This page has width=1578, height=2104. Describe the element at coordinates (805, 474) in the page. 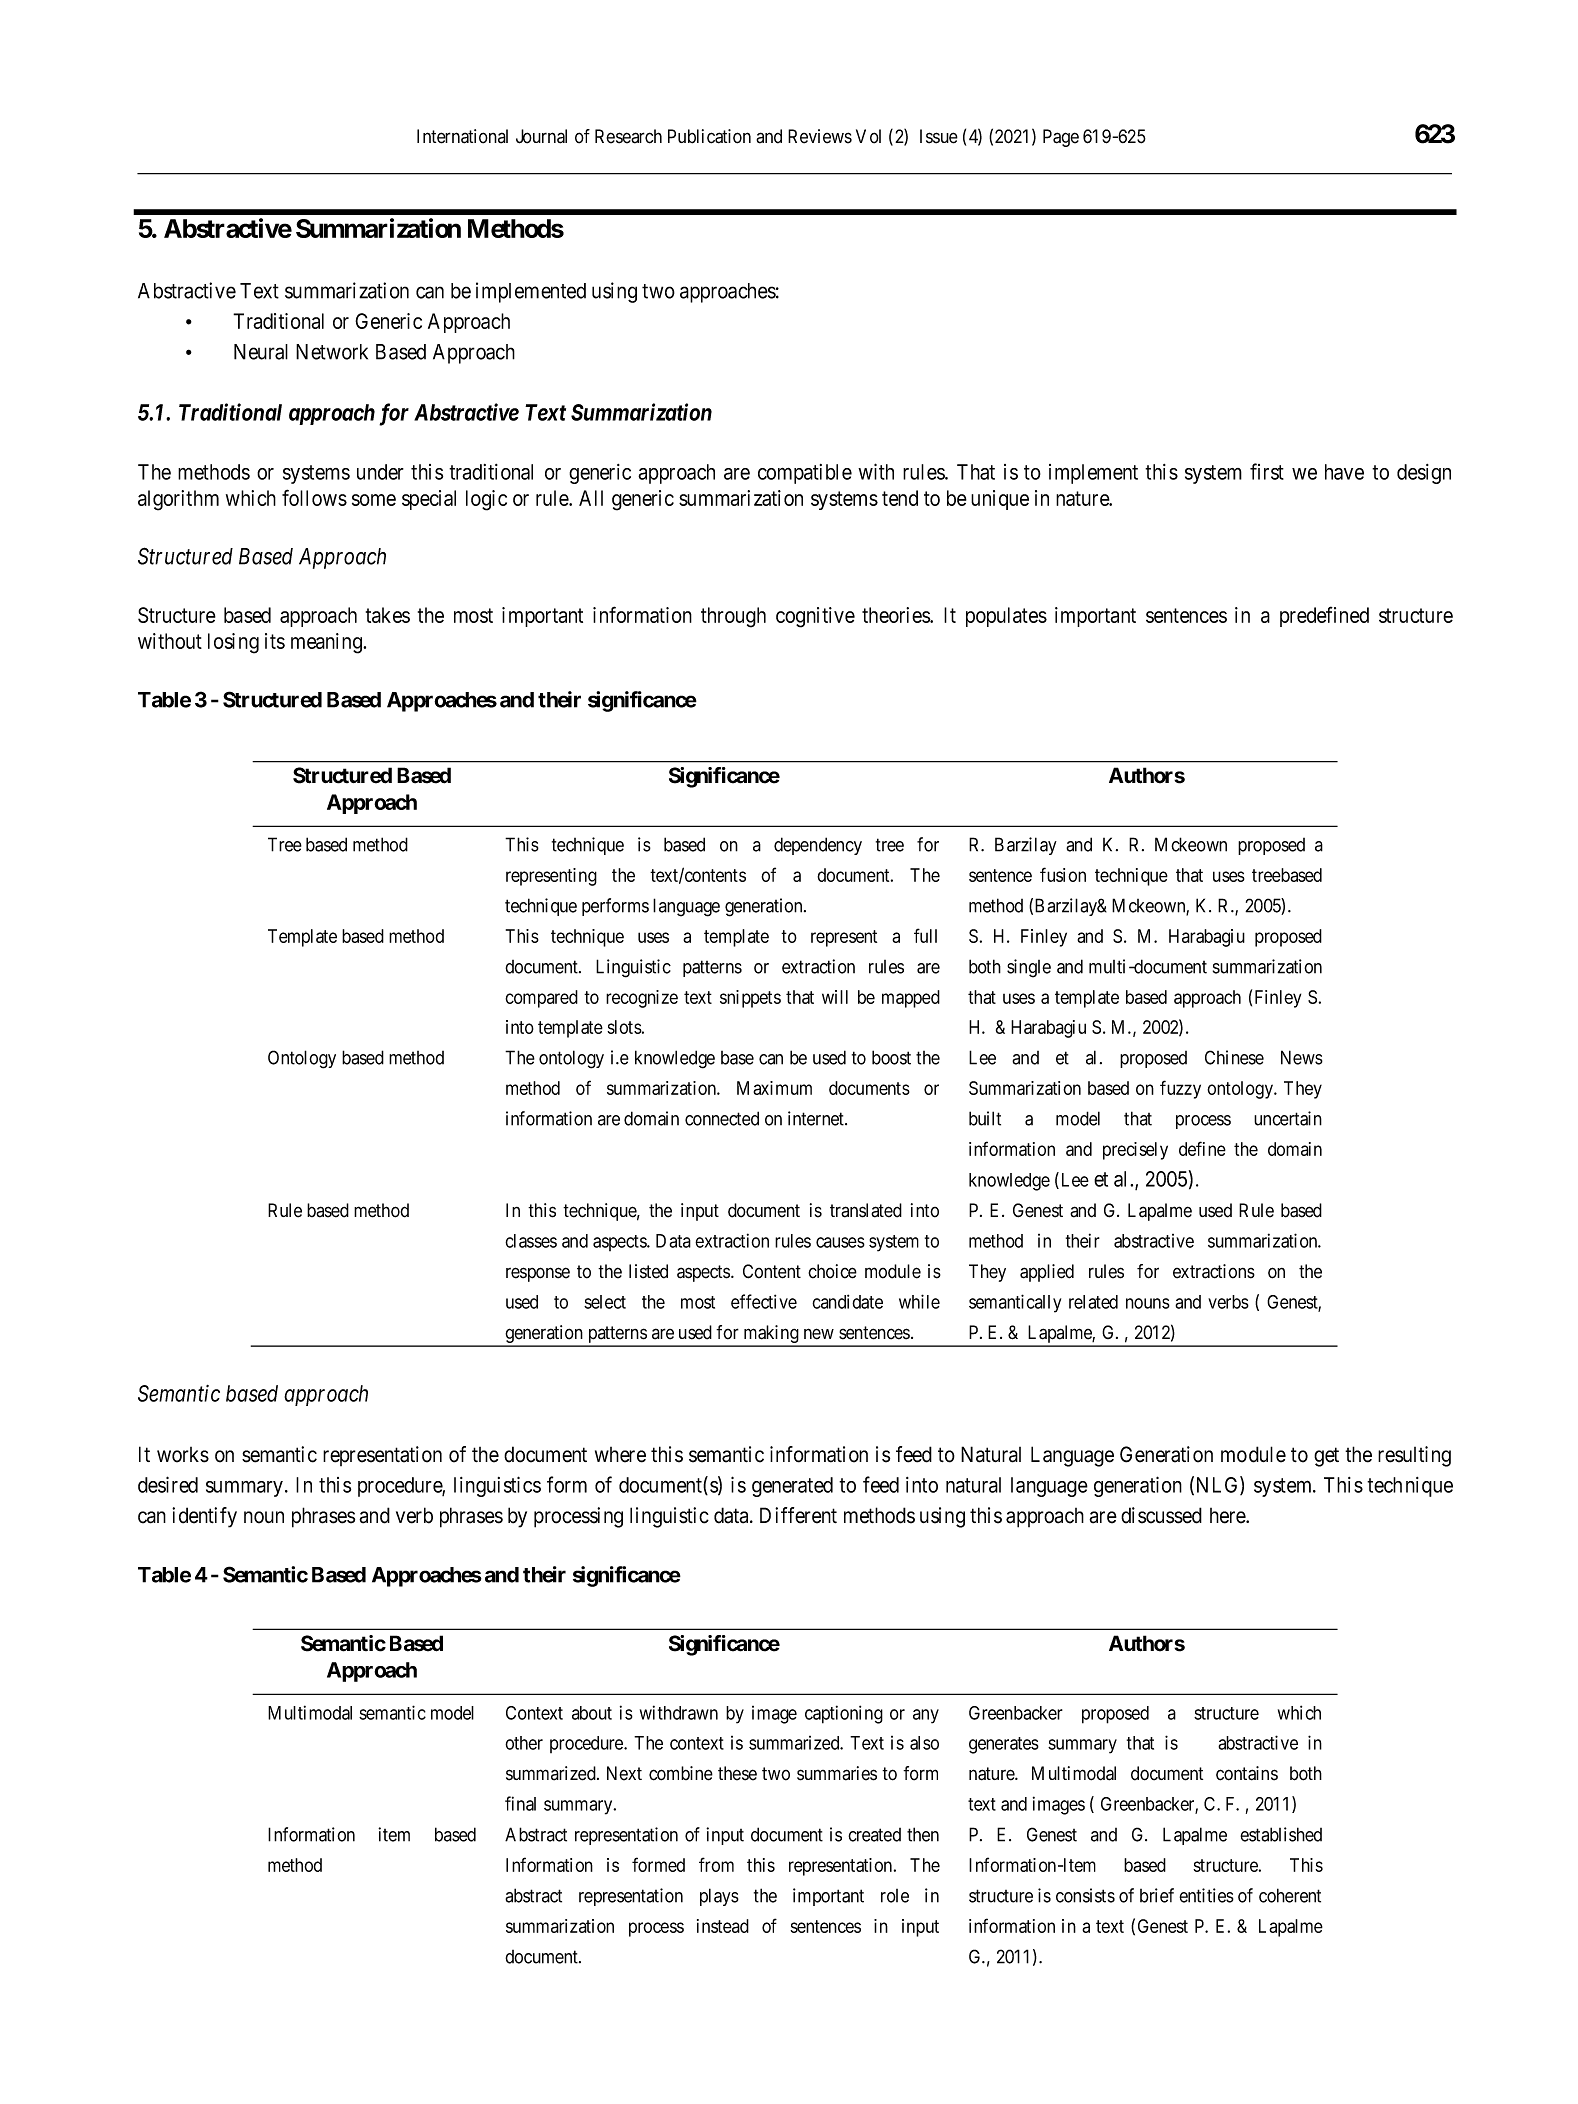

I see `compatible` at that location.
